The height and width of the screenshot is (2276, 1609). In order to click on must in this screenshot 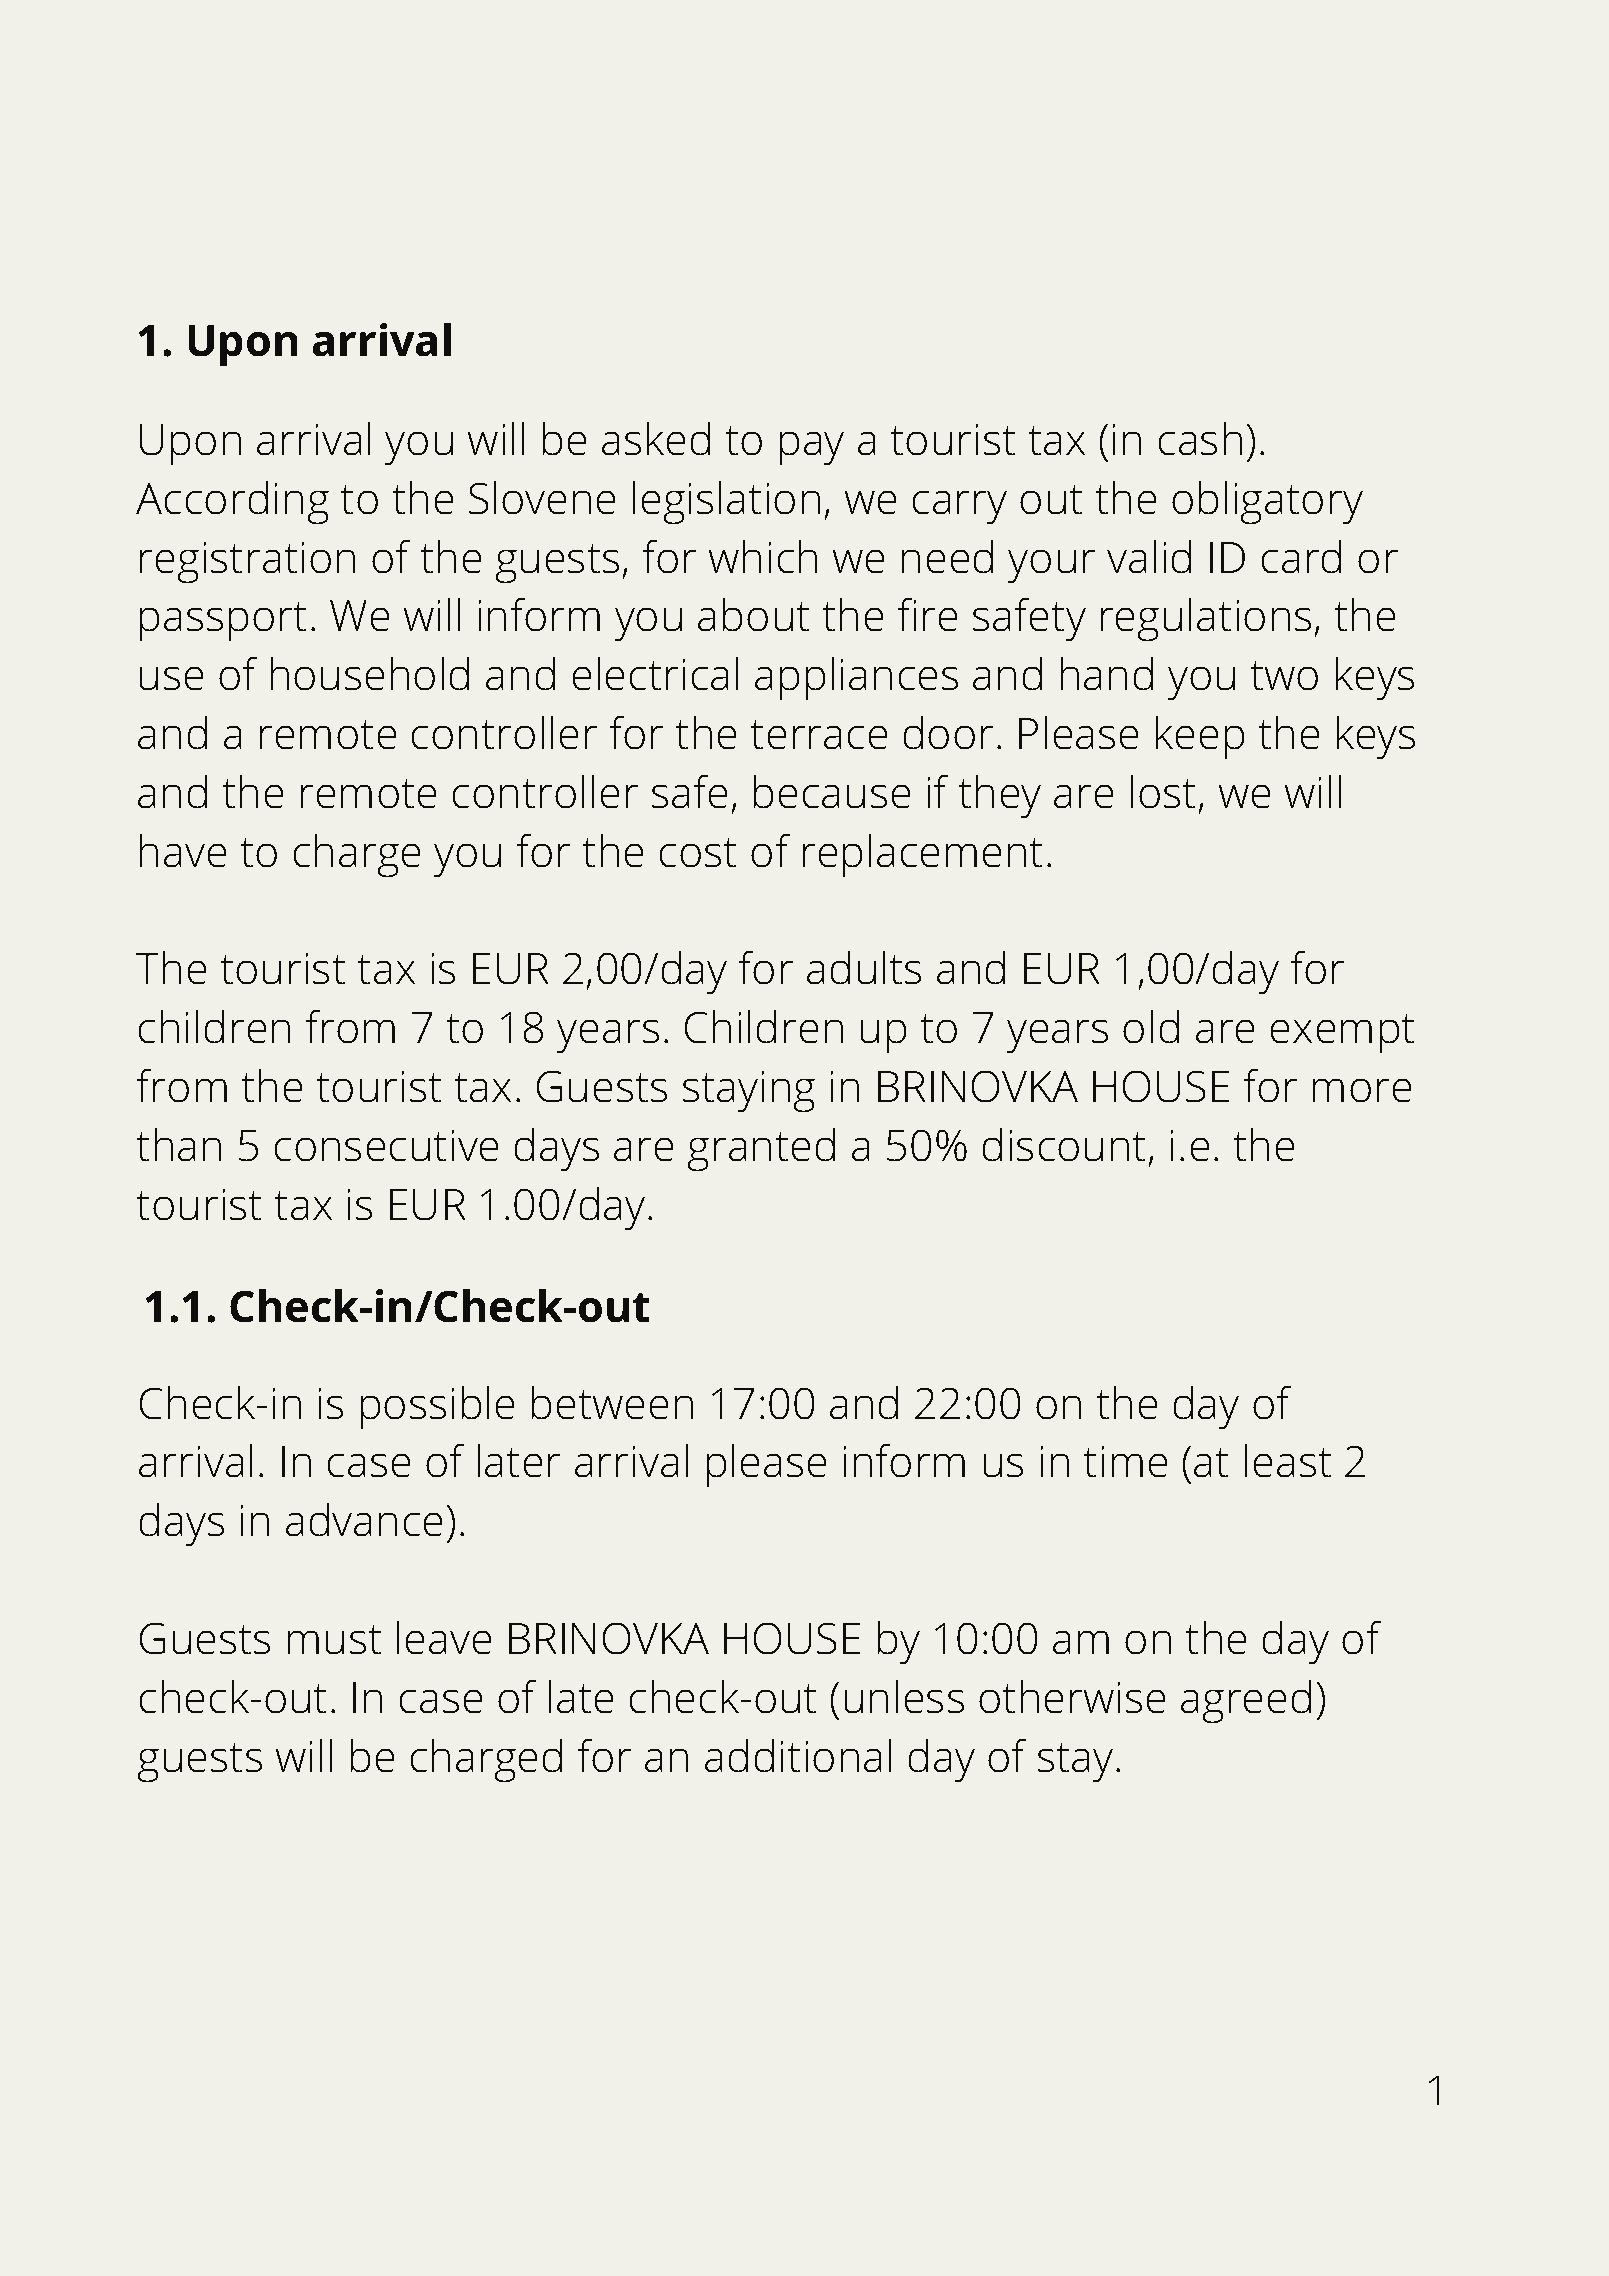, I will do `click(335, 1640)`.
